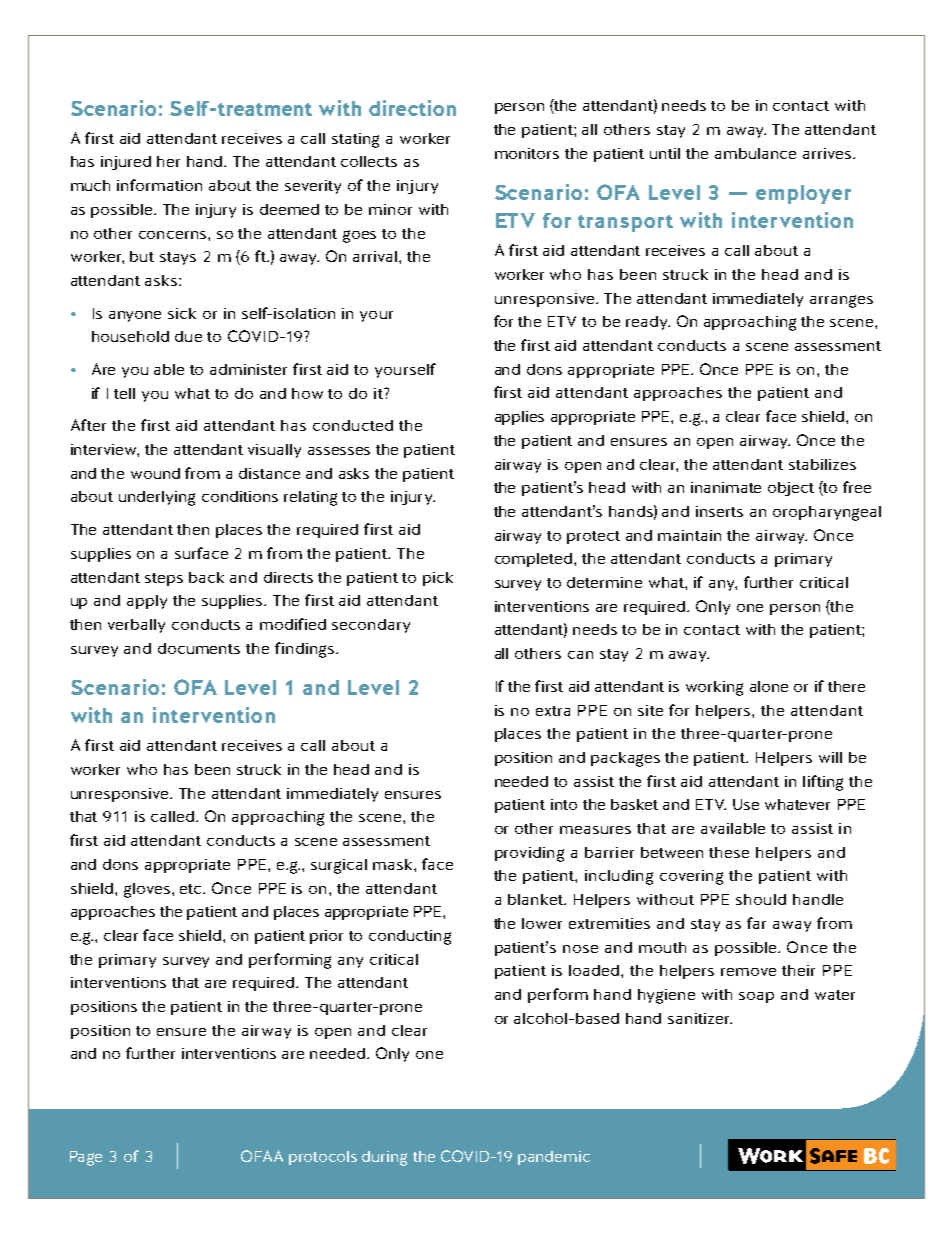 This screenshot has height=1233, width=952. Describe the element at coordinates (823, 783) in the screenshot. I see `lifting` at that location.
